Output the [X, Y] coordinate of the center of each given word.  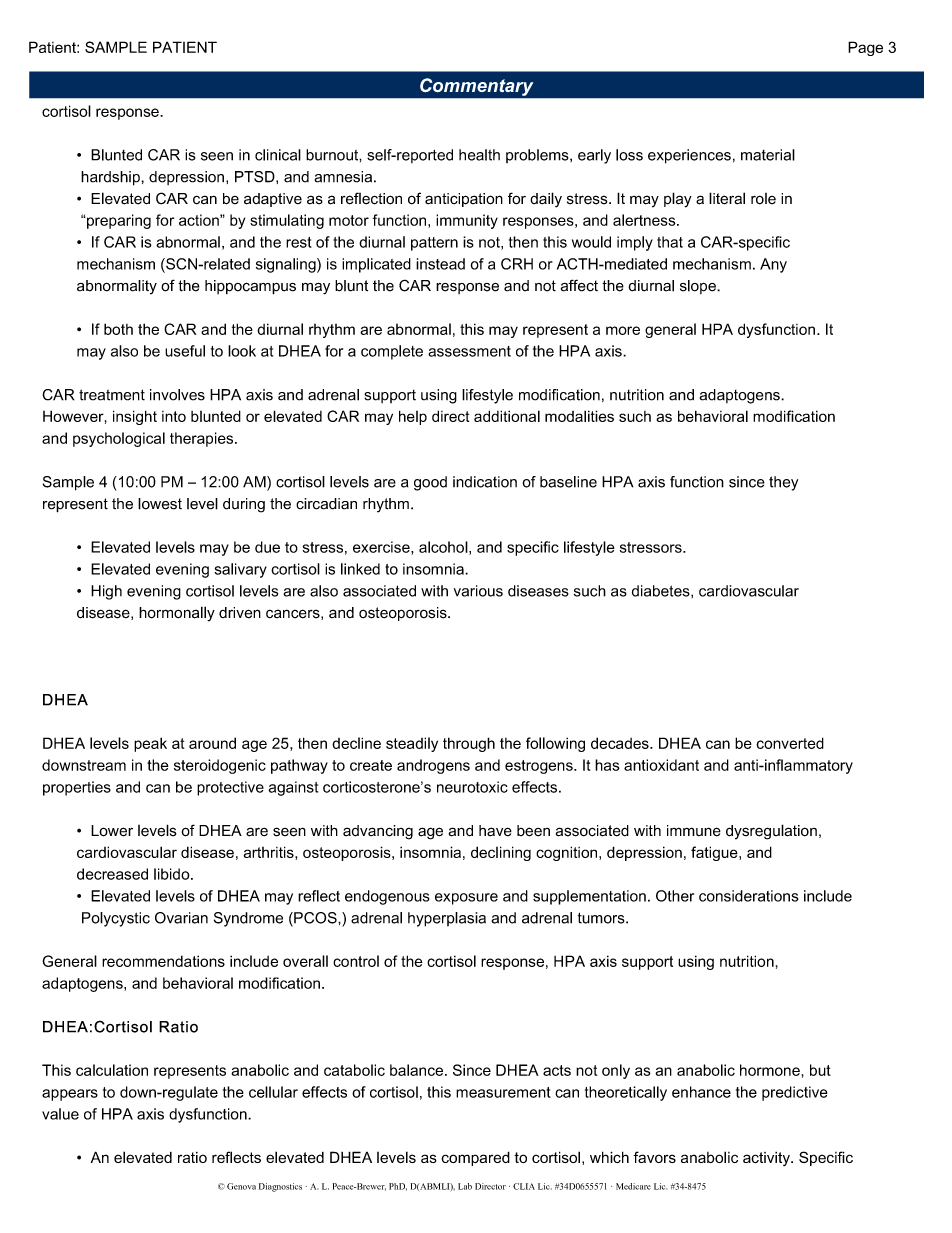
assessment [469, 351]
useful [185, 351]
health [479, 155]
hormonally [177, 614]
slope [699, 287]
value [60, 1114]
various [478, 591]
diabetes [662, 591]
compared [475, 1158]
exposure [466, 899]
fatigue [715, 853]
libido [173, 874]
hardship [111, 178]
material [768, 155]
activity [767, 1159]
